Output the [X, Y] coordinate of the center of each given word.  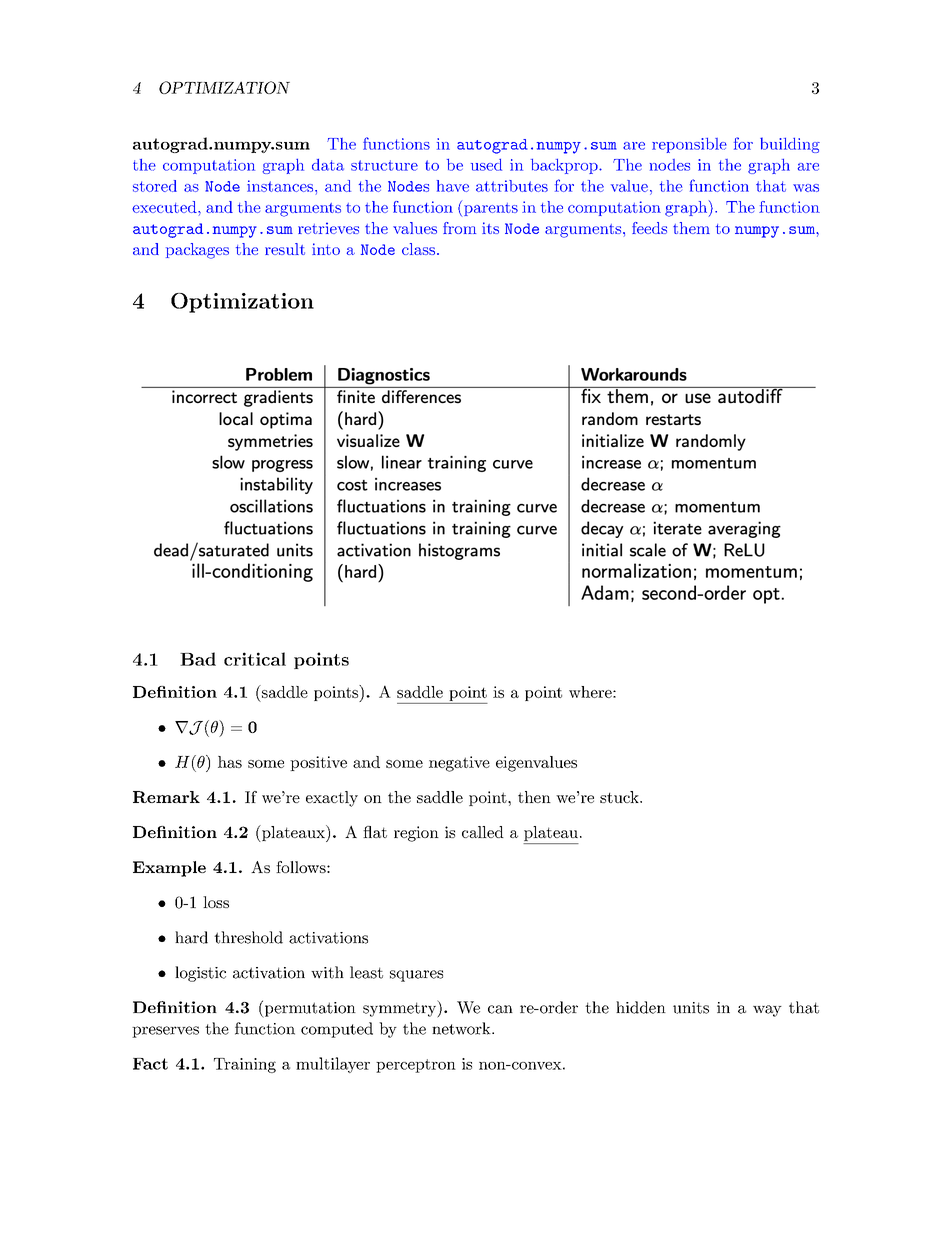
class [418, 249]
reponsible [689, 145]
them [691, 228]
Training [245, 1065]
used [486, 165]
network [462, 1028]
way [767, 1011]
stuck [620, 797]
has [230, 762]
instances [281, 186]
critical [255, 659]
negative [459, 764]
